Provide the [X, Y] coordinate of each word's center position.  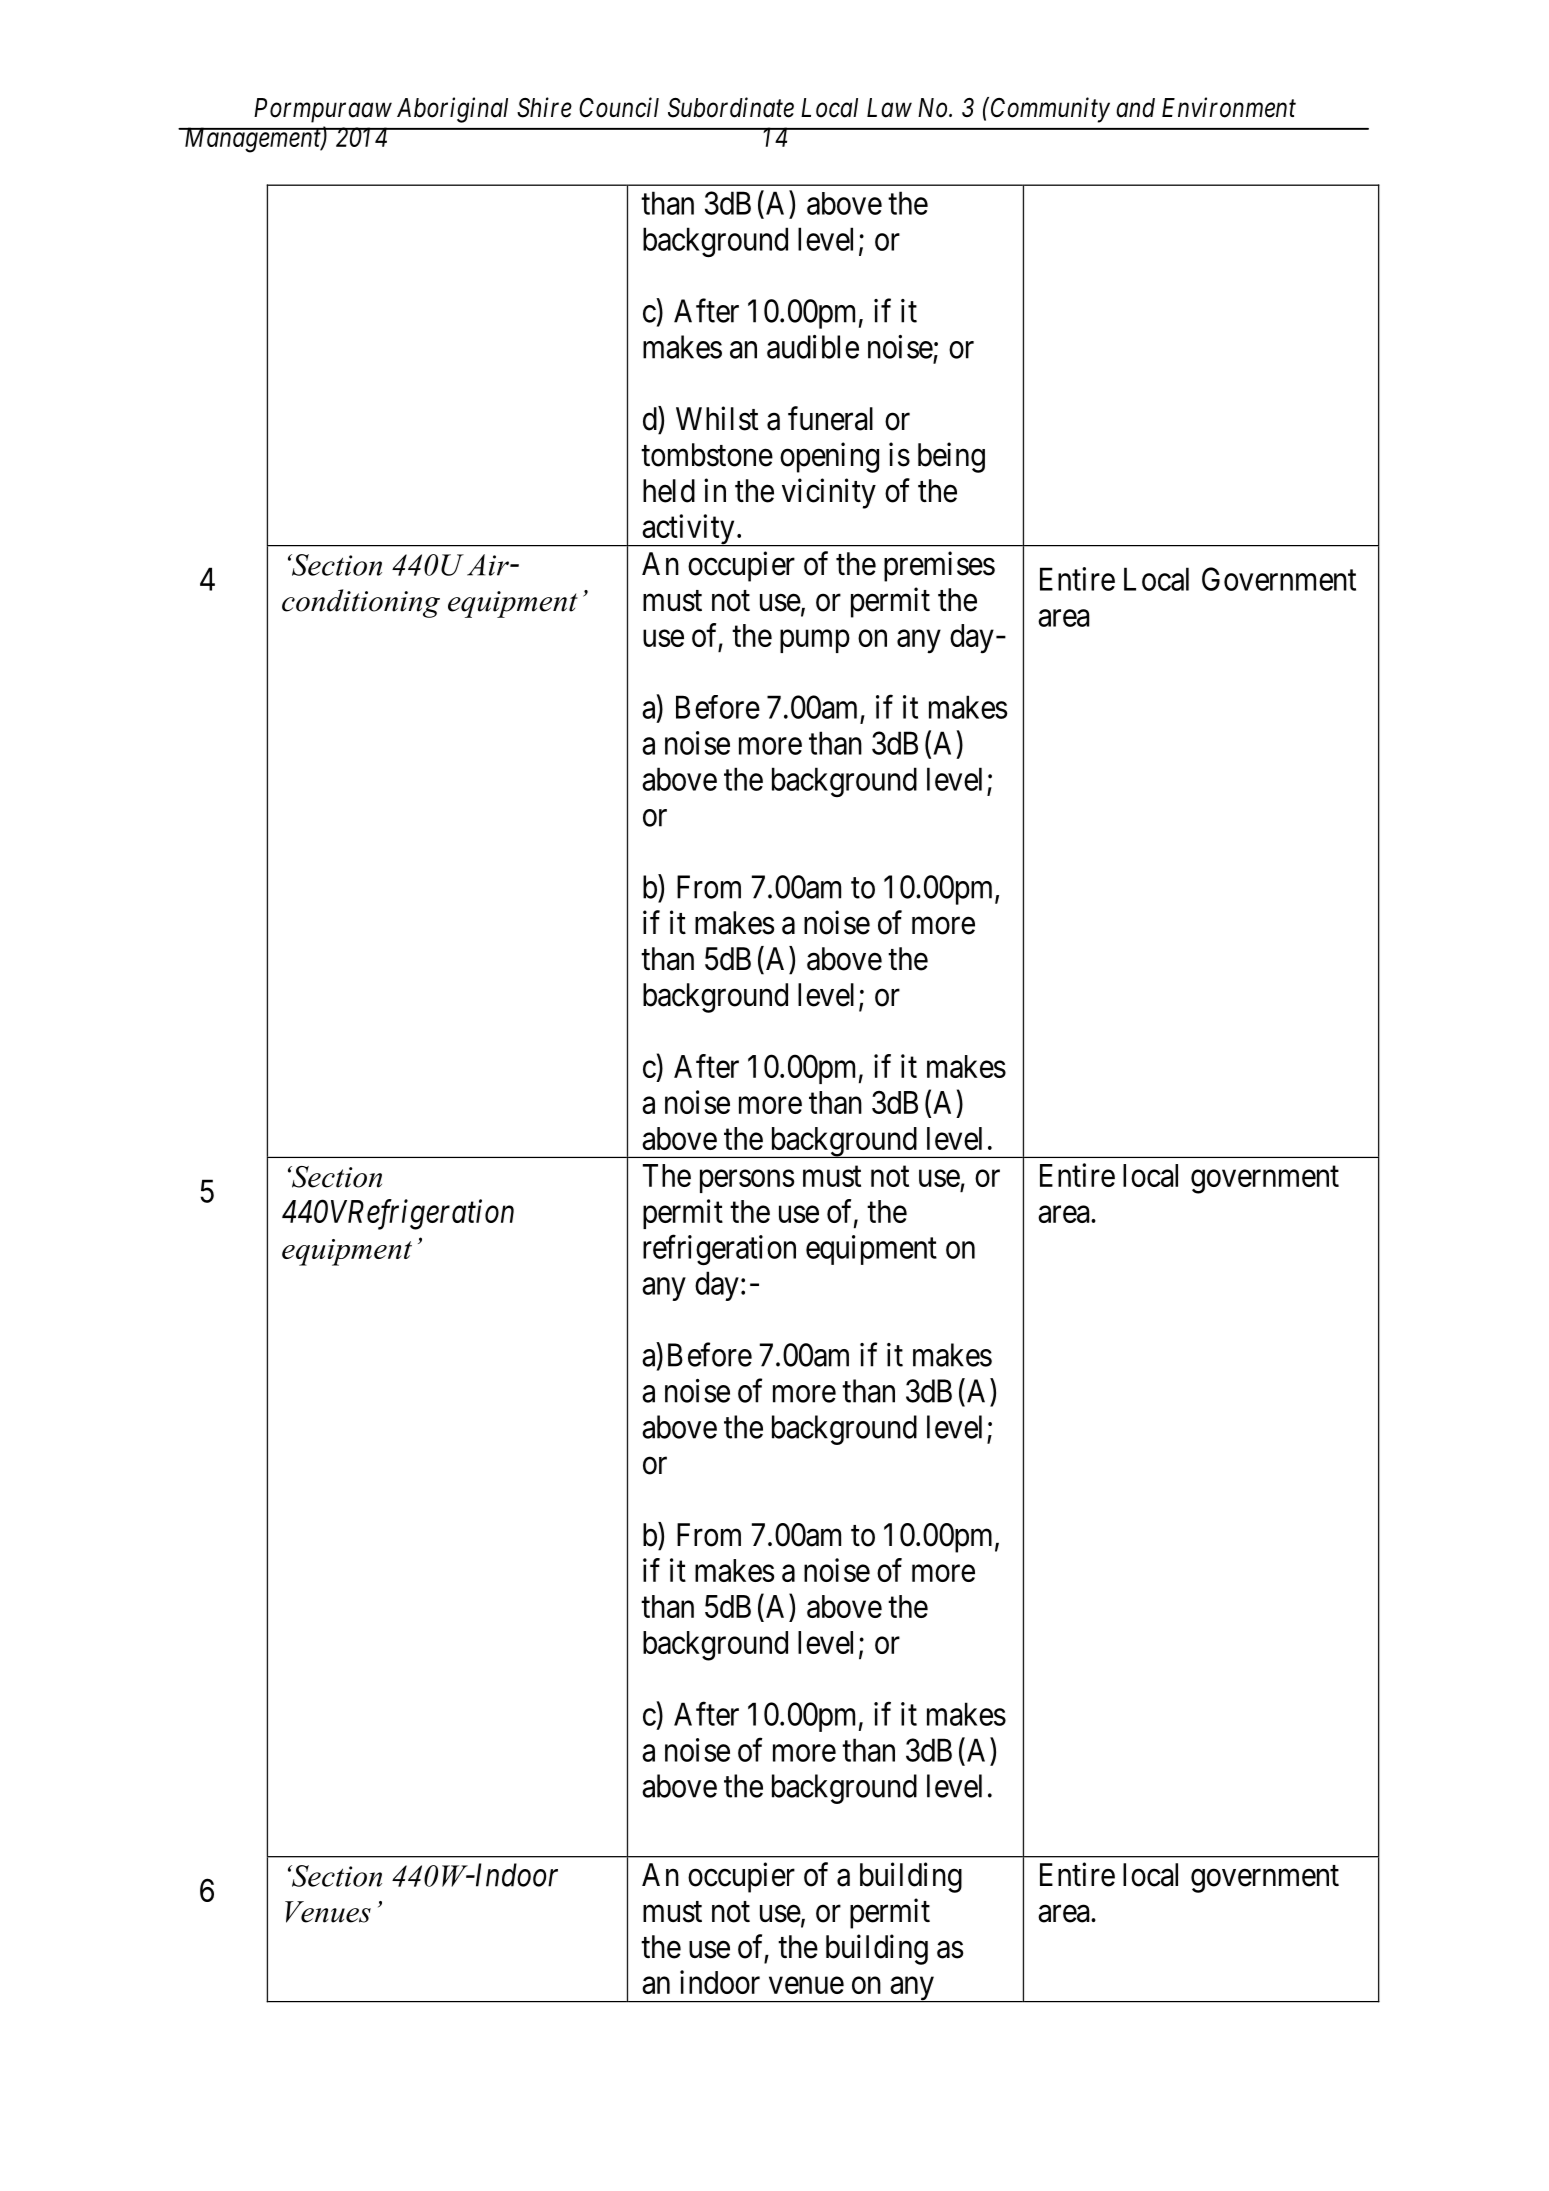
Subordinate [731, 107]
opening [829, 457]
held [669, 491]
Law [889, 108]
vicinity [829, 493]
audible [813, 347]
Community [1050, 110]
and [1135, 108]
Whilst [717, 418]
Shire [544, 107]
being [951, 457]
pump [815, 641]
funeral [830, 418]
